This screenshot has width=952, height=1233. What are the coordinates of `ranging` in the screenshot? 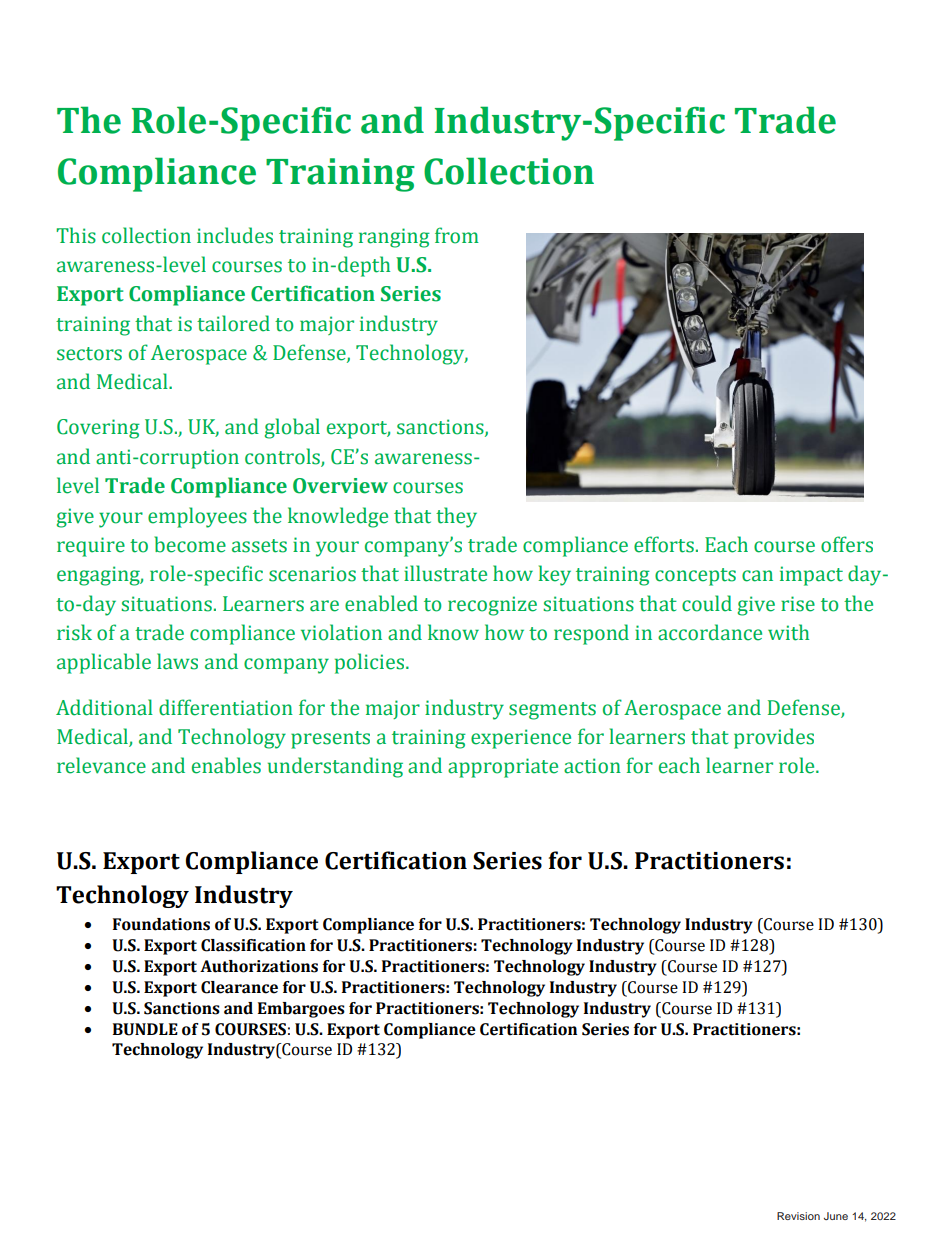 It's located at (394, 238).
